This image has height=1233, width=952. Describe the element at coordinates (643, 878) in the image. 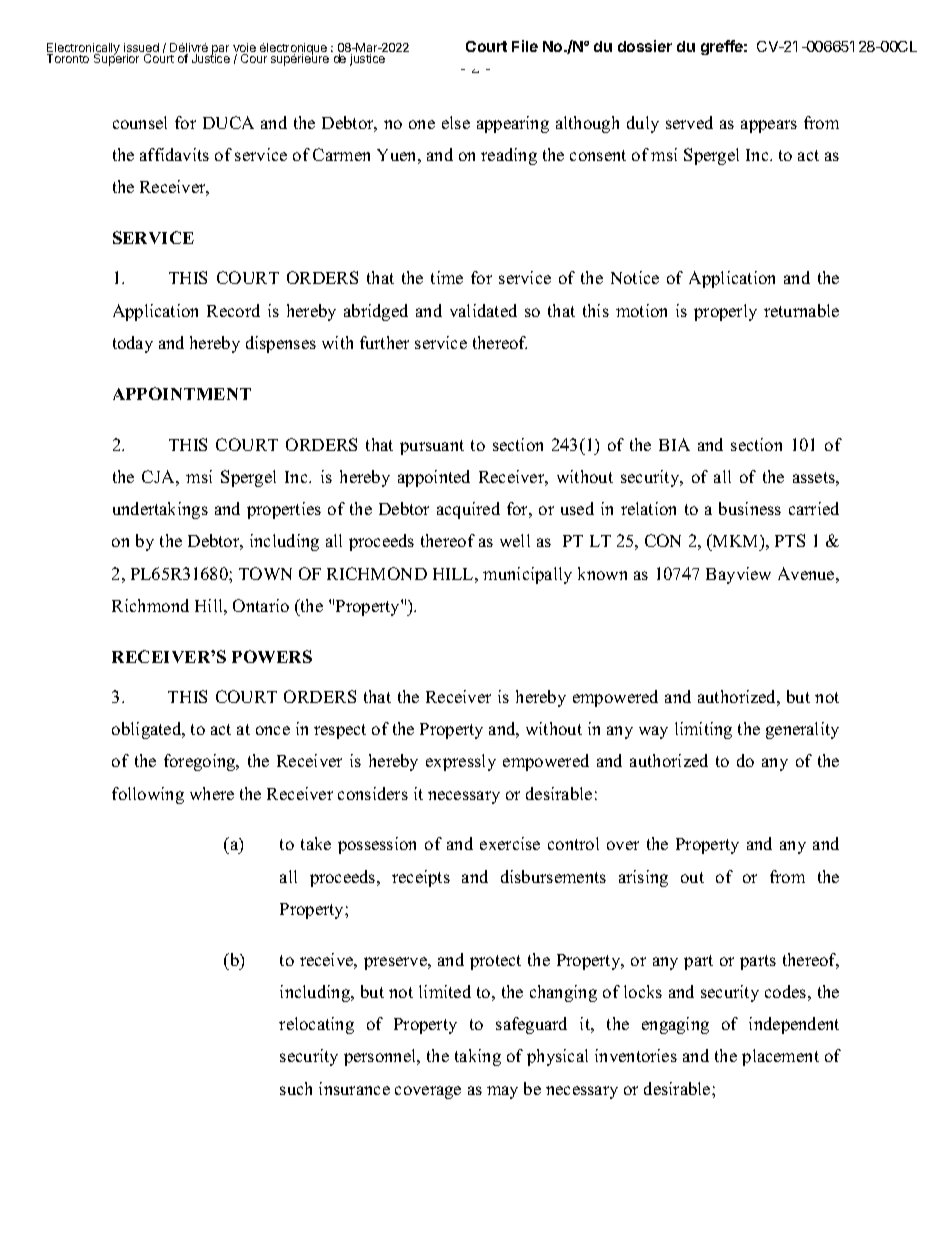

I see `arising` at that location.
